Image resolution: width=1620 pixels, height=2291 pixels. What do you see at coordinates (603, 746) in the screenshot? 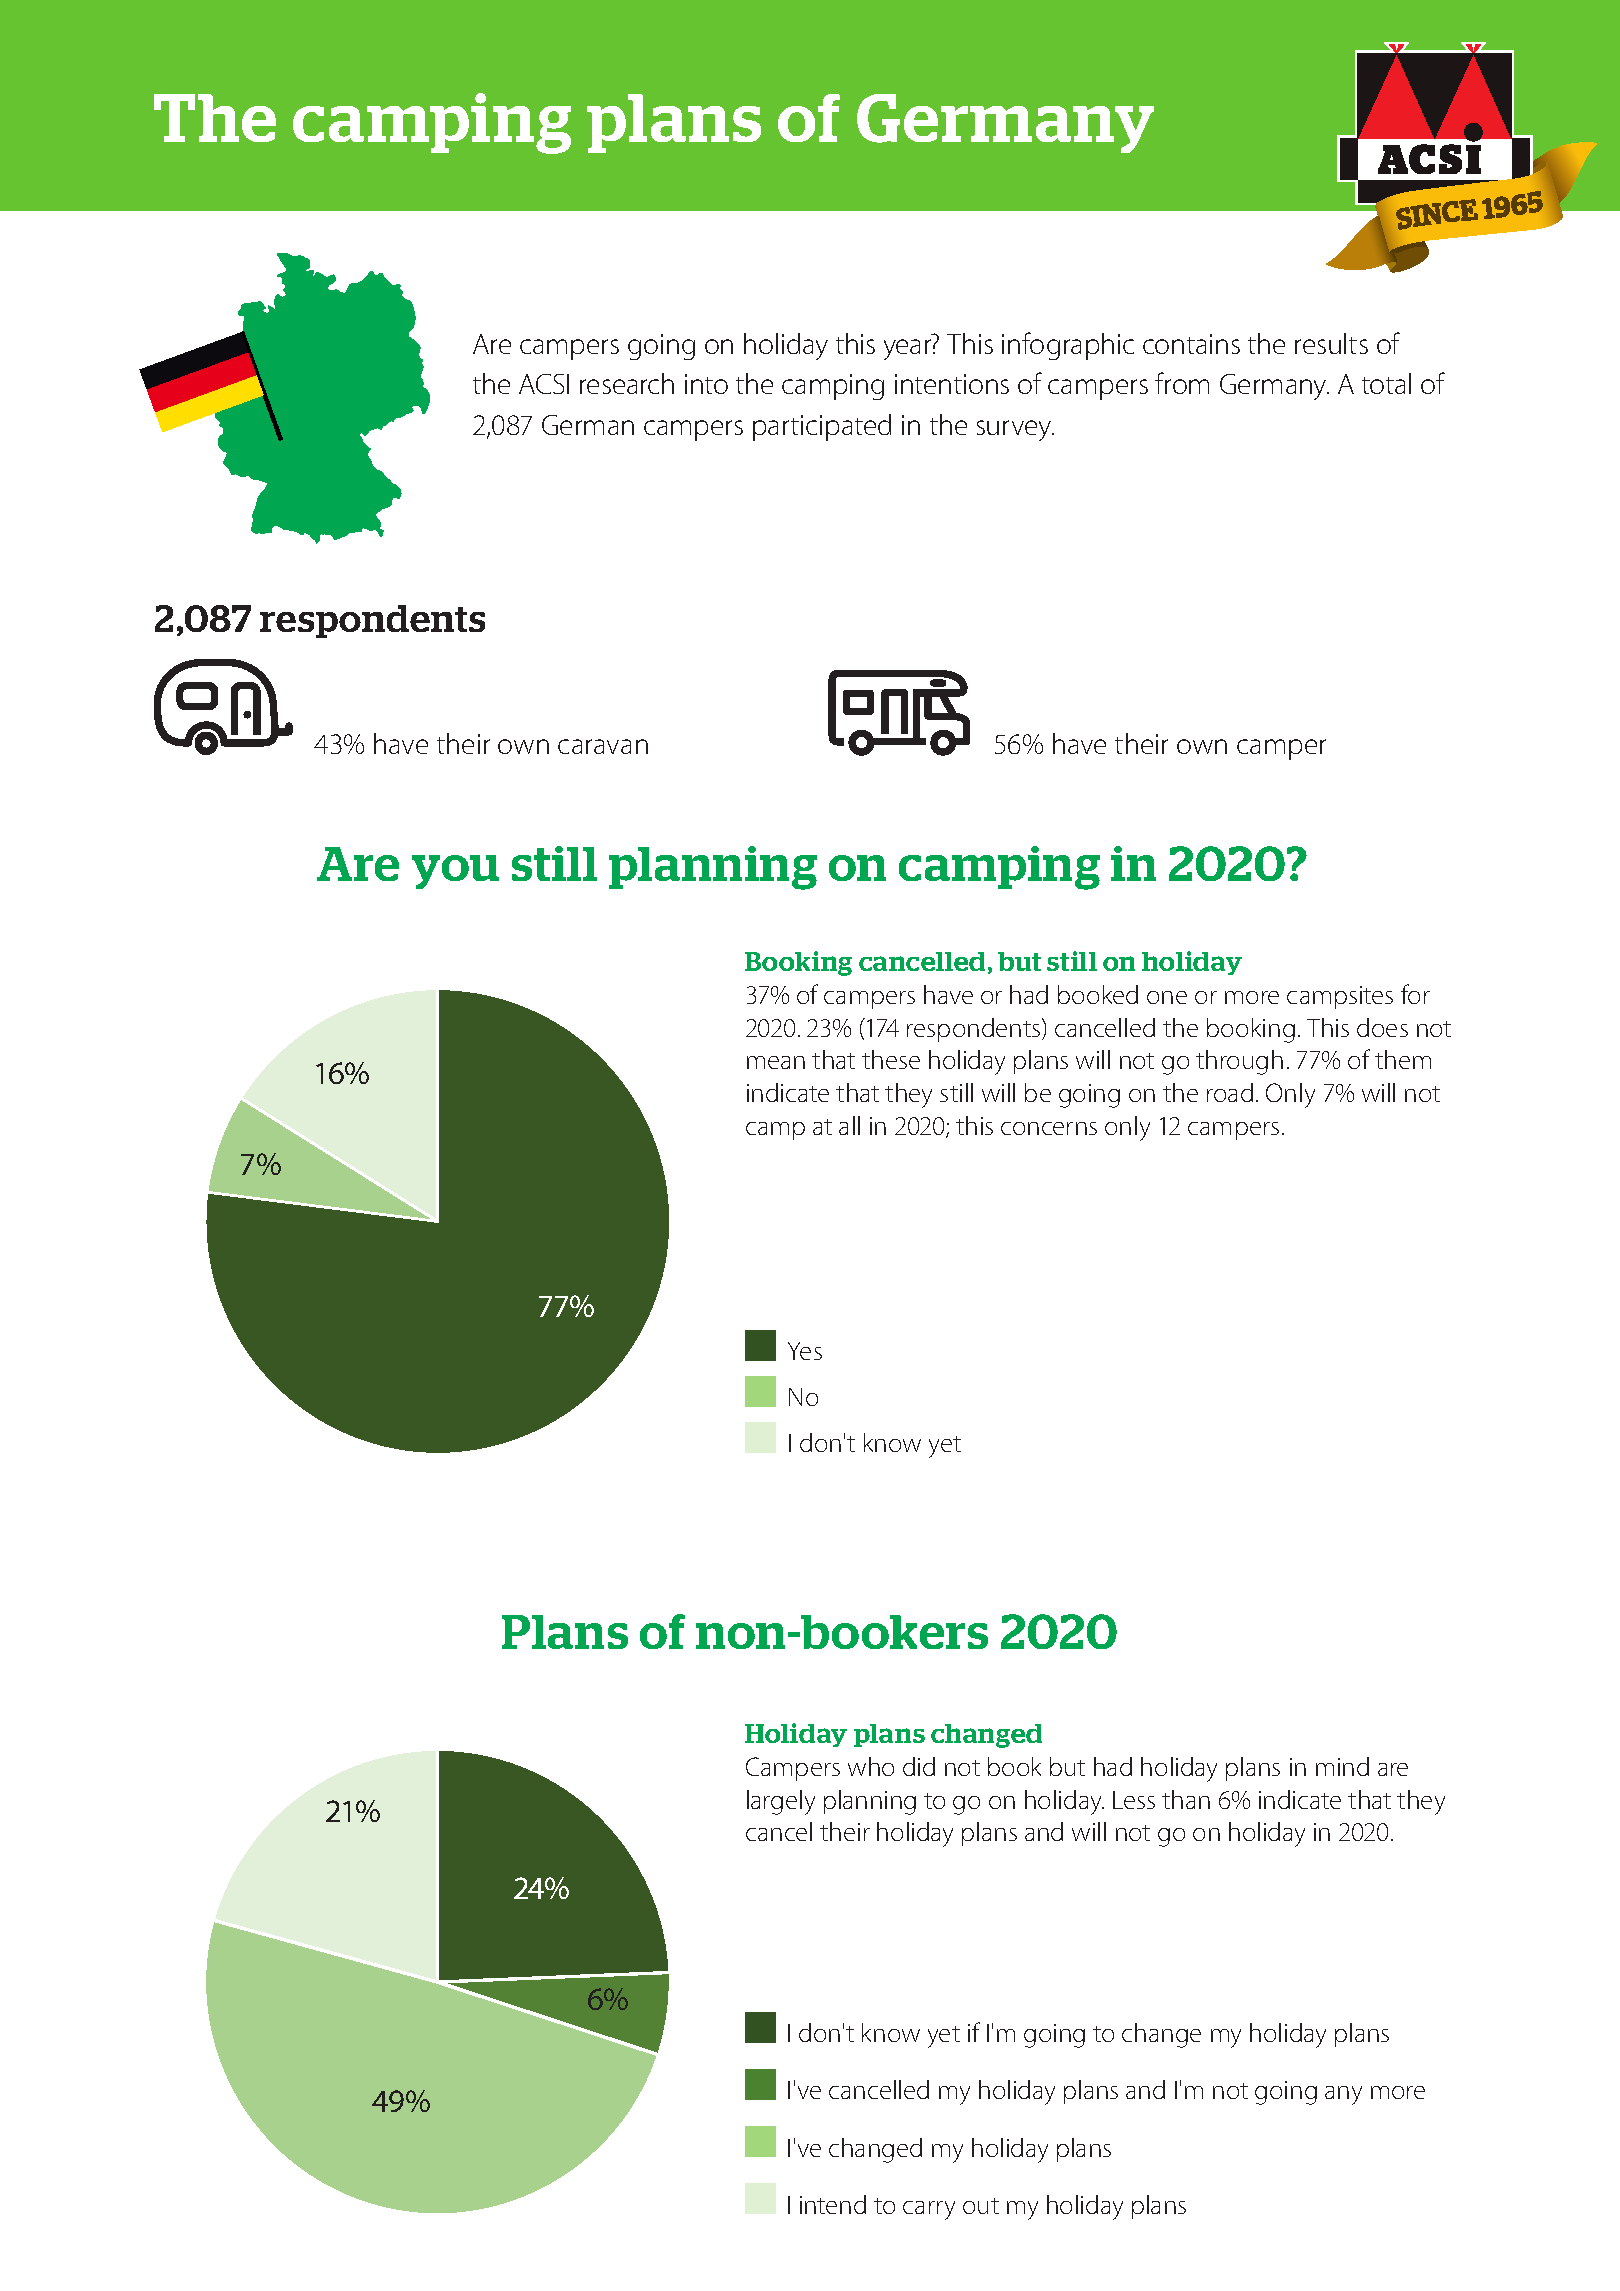
I see `caravan` at bounding box center [603, 746].
